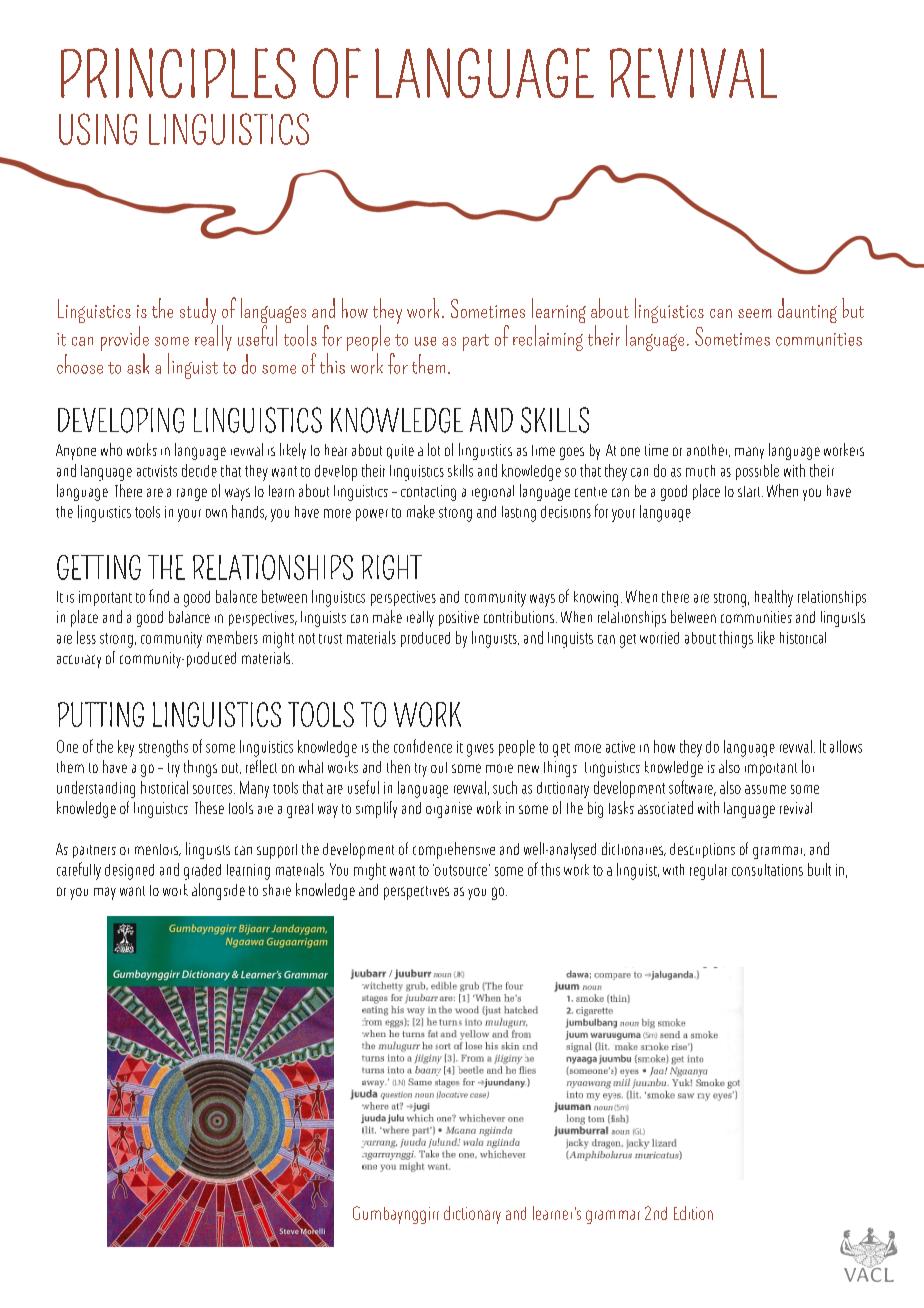 The height and width of the screenshot is (1308, 924). What do you see at coordinates (157, 471) in the screenshot?
I see `activists` at bounding box center [157, 471].
